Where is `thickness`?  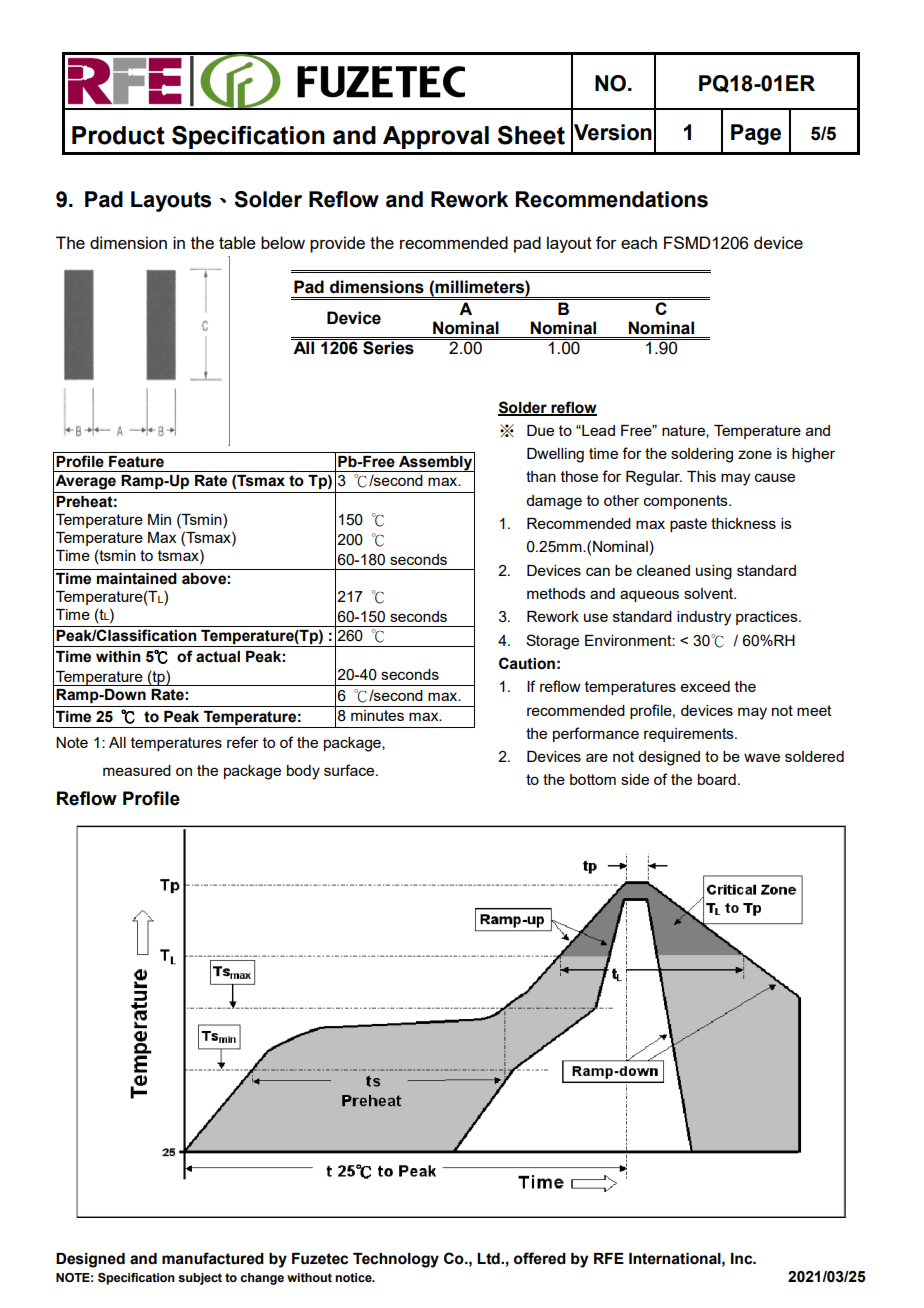 thickness is located at coordinates (743, 523).
